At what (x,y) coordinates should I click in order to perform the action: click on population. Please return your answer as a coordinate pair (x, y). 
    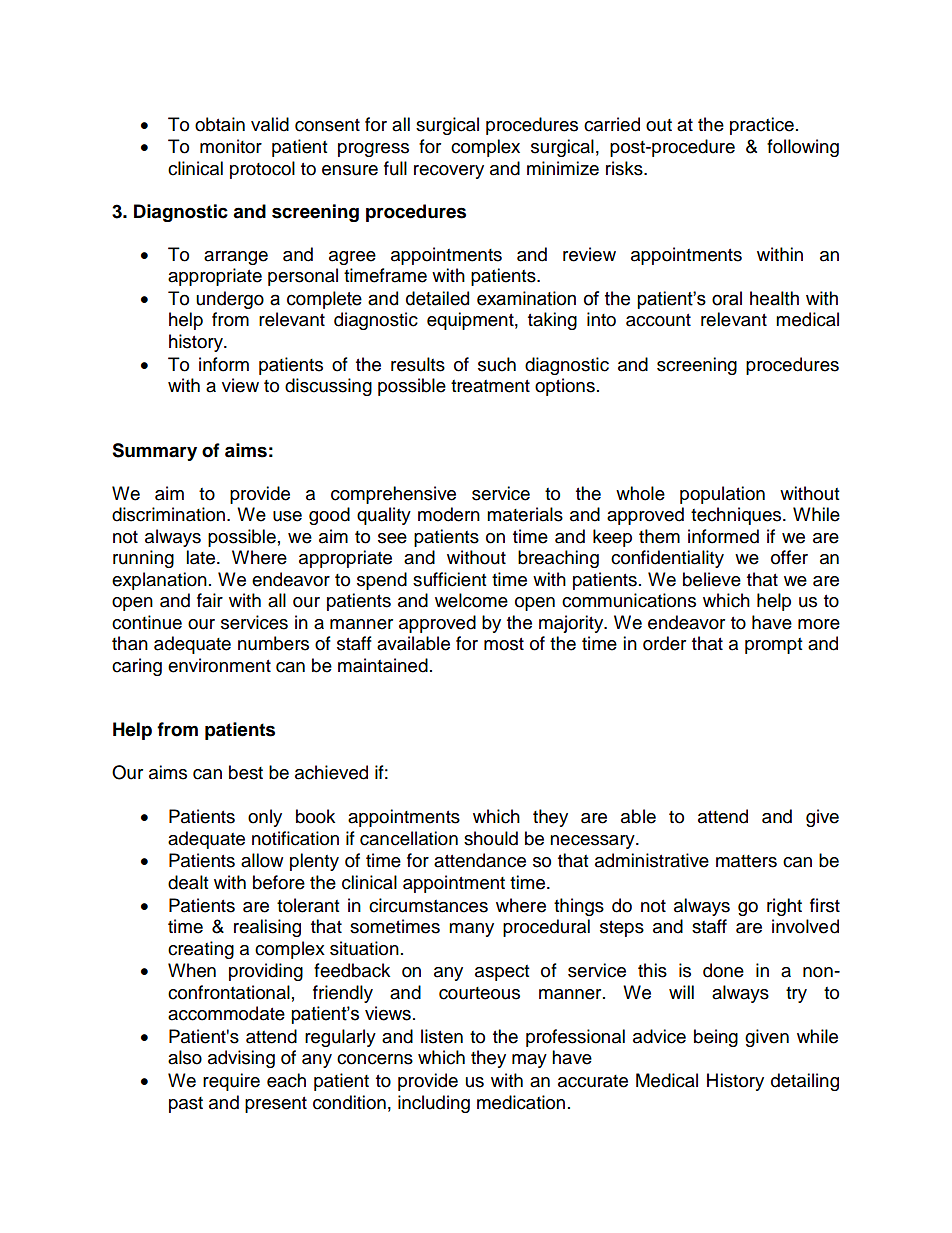
    Looking at the image, I should click on (722, 495).
